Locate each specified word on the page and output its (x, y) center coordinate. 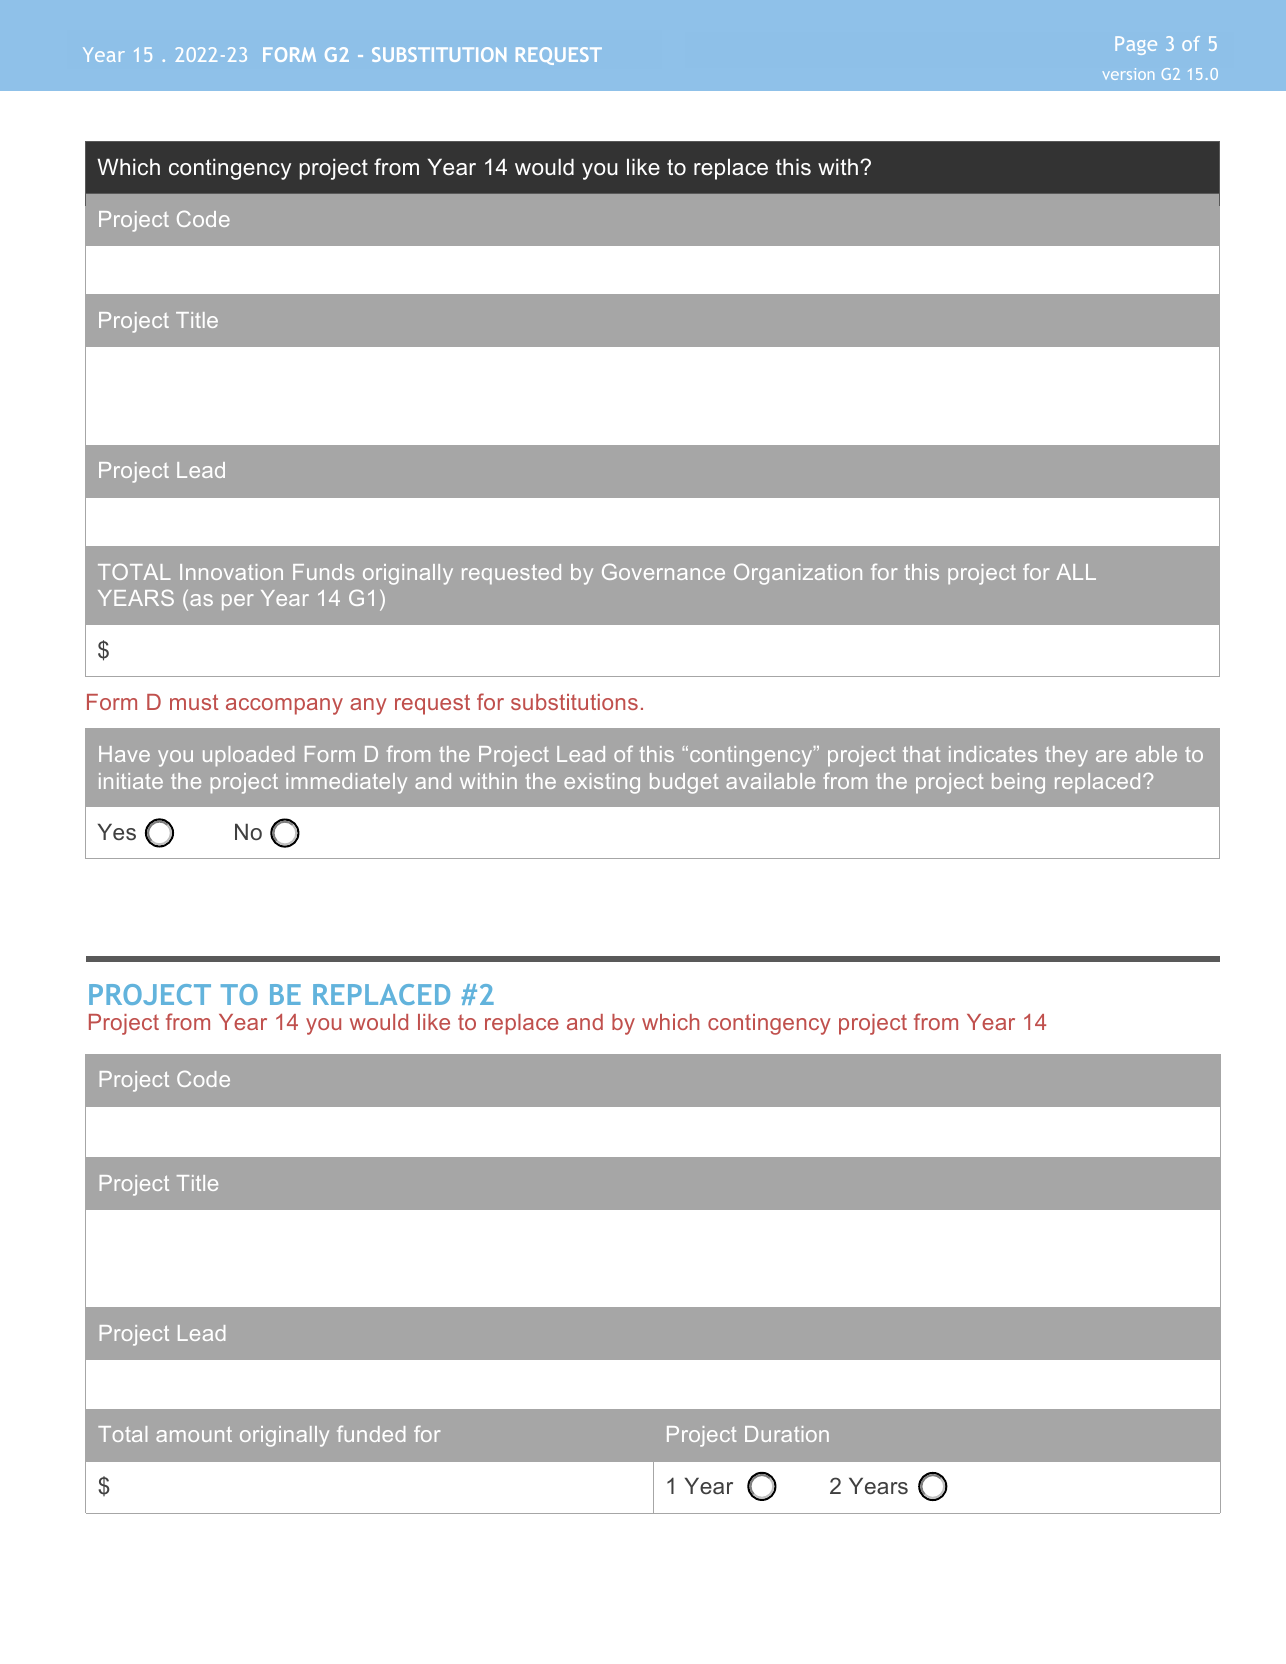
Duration (787, 1434)
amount (194, 1434)
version (1128, 74)
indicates (993, 754)
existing (602, 783)
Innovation (231, 572)
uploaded (248, 756)
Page (1136, 45)
